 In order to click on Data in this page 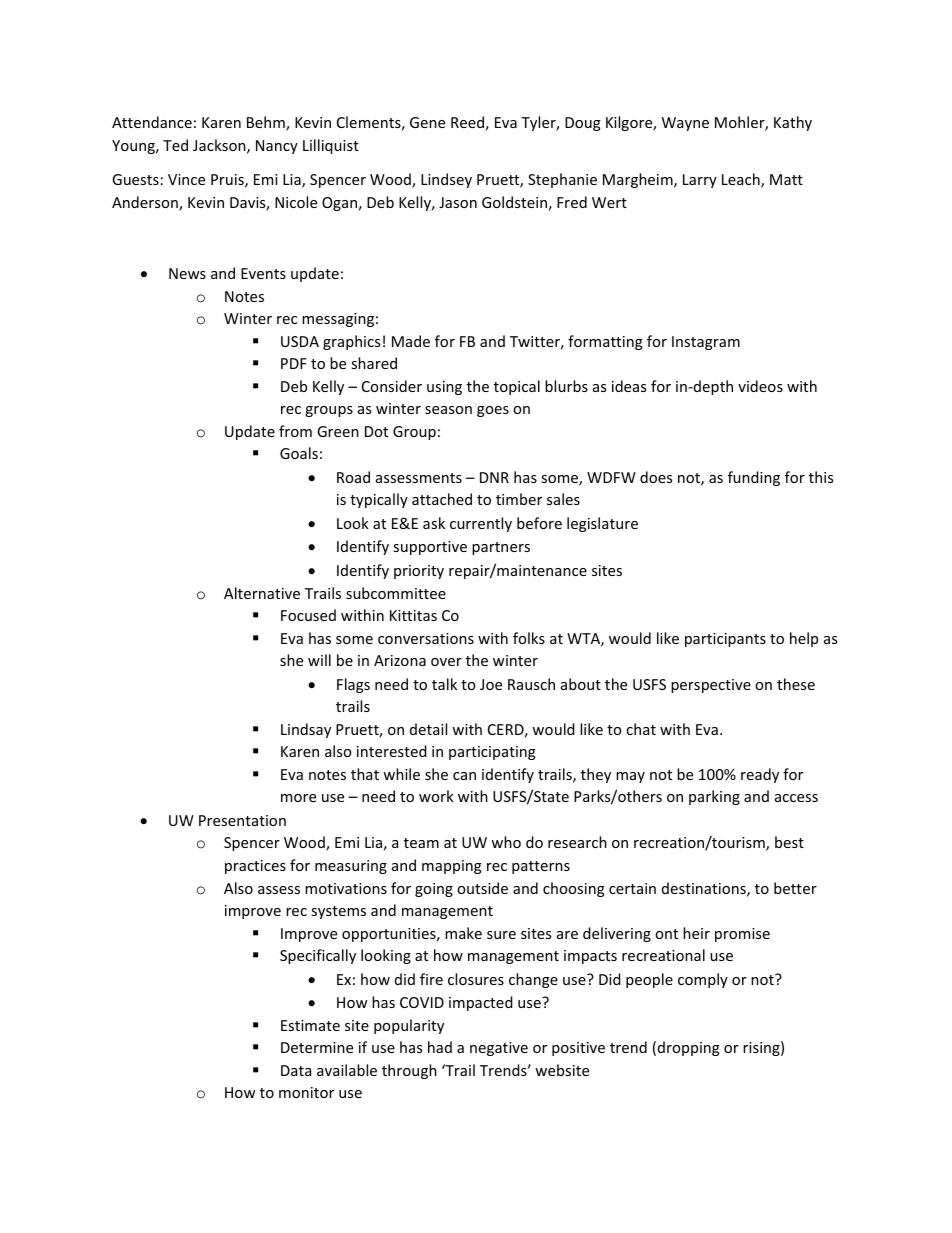, I will do `click(296, 1070)`.
